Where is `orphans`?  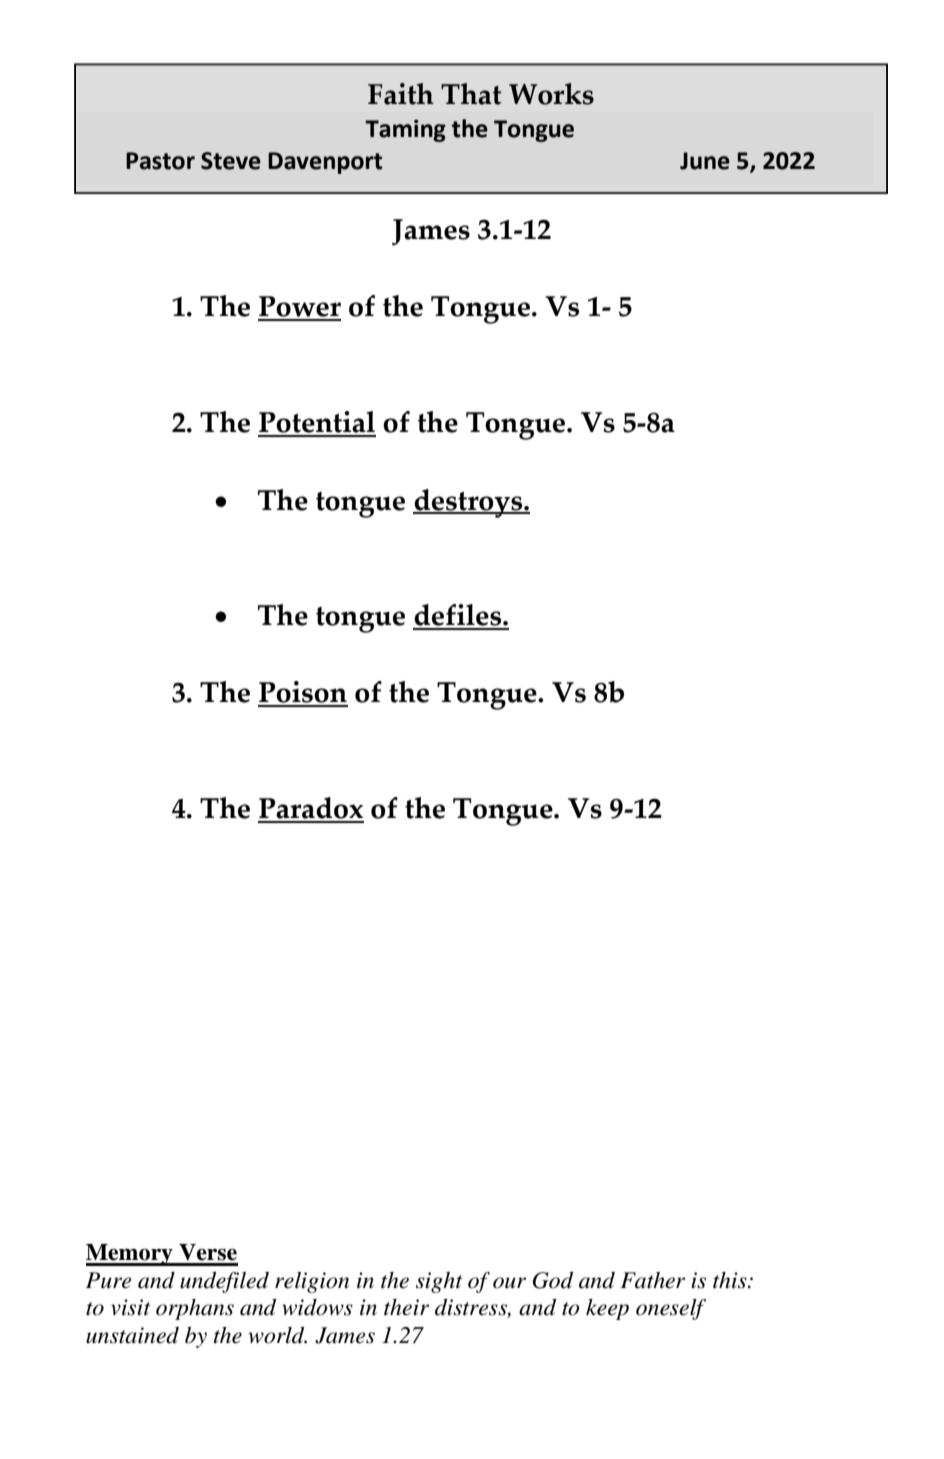 orphans is located at coordinates (195, 1309).
